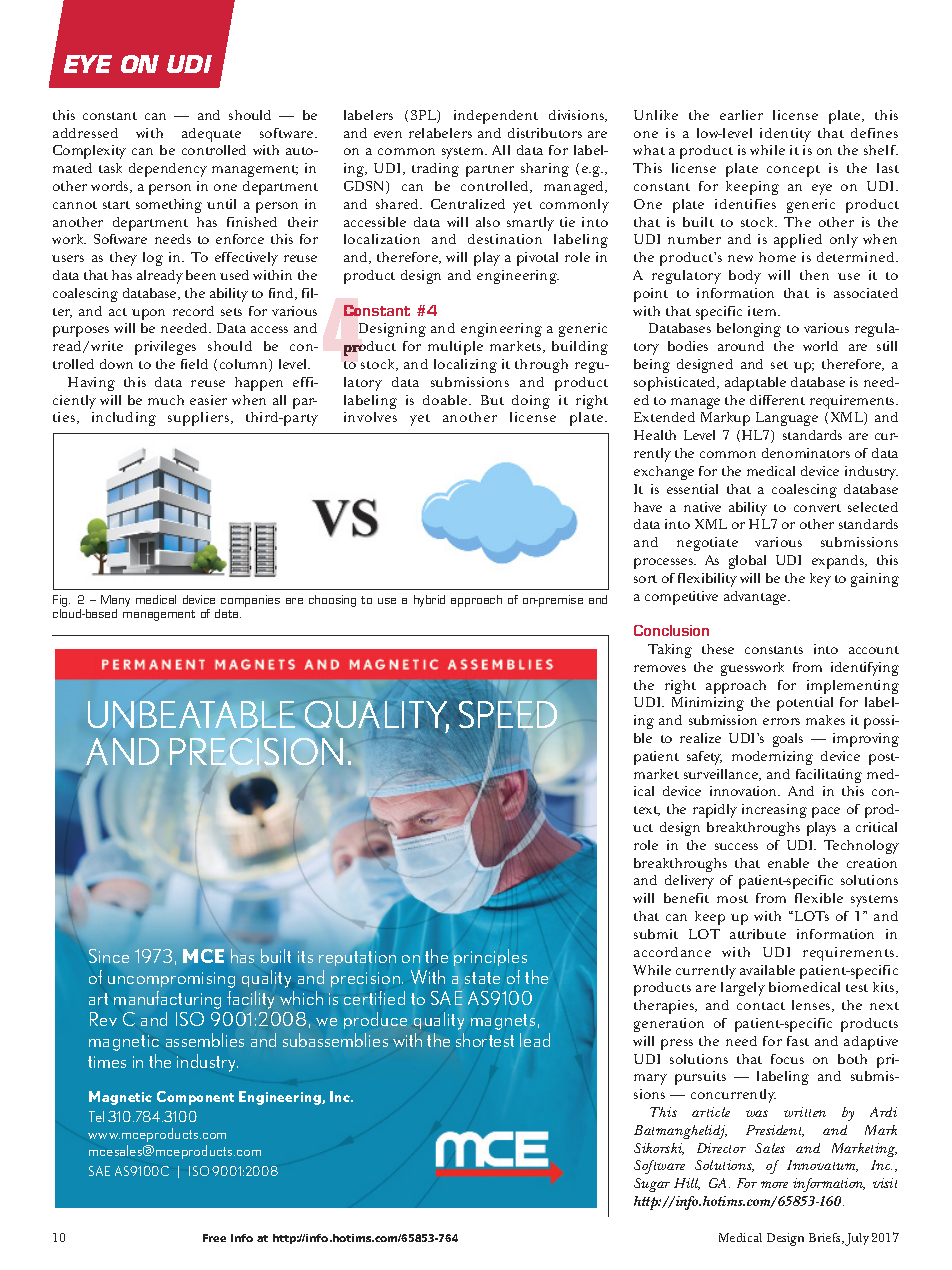  I want to click on potential, so click(805, 704).
